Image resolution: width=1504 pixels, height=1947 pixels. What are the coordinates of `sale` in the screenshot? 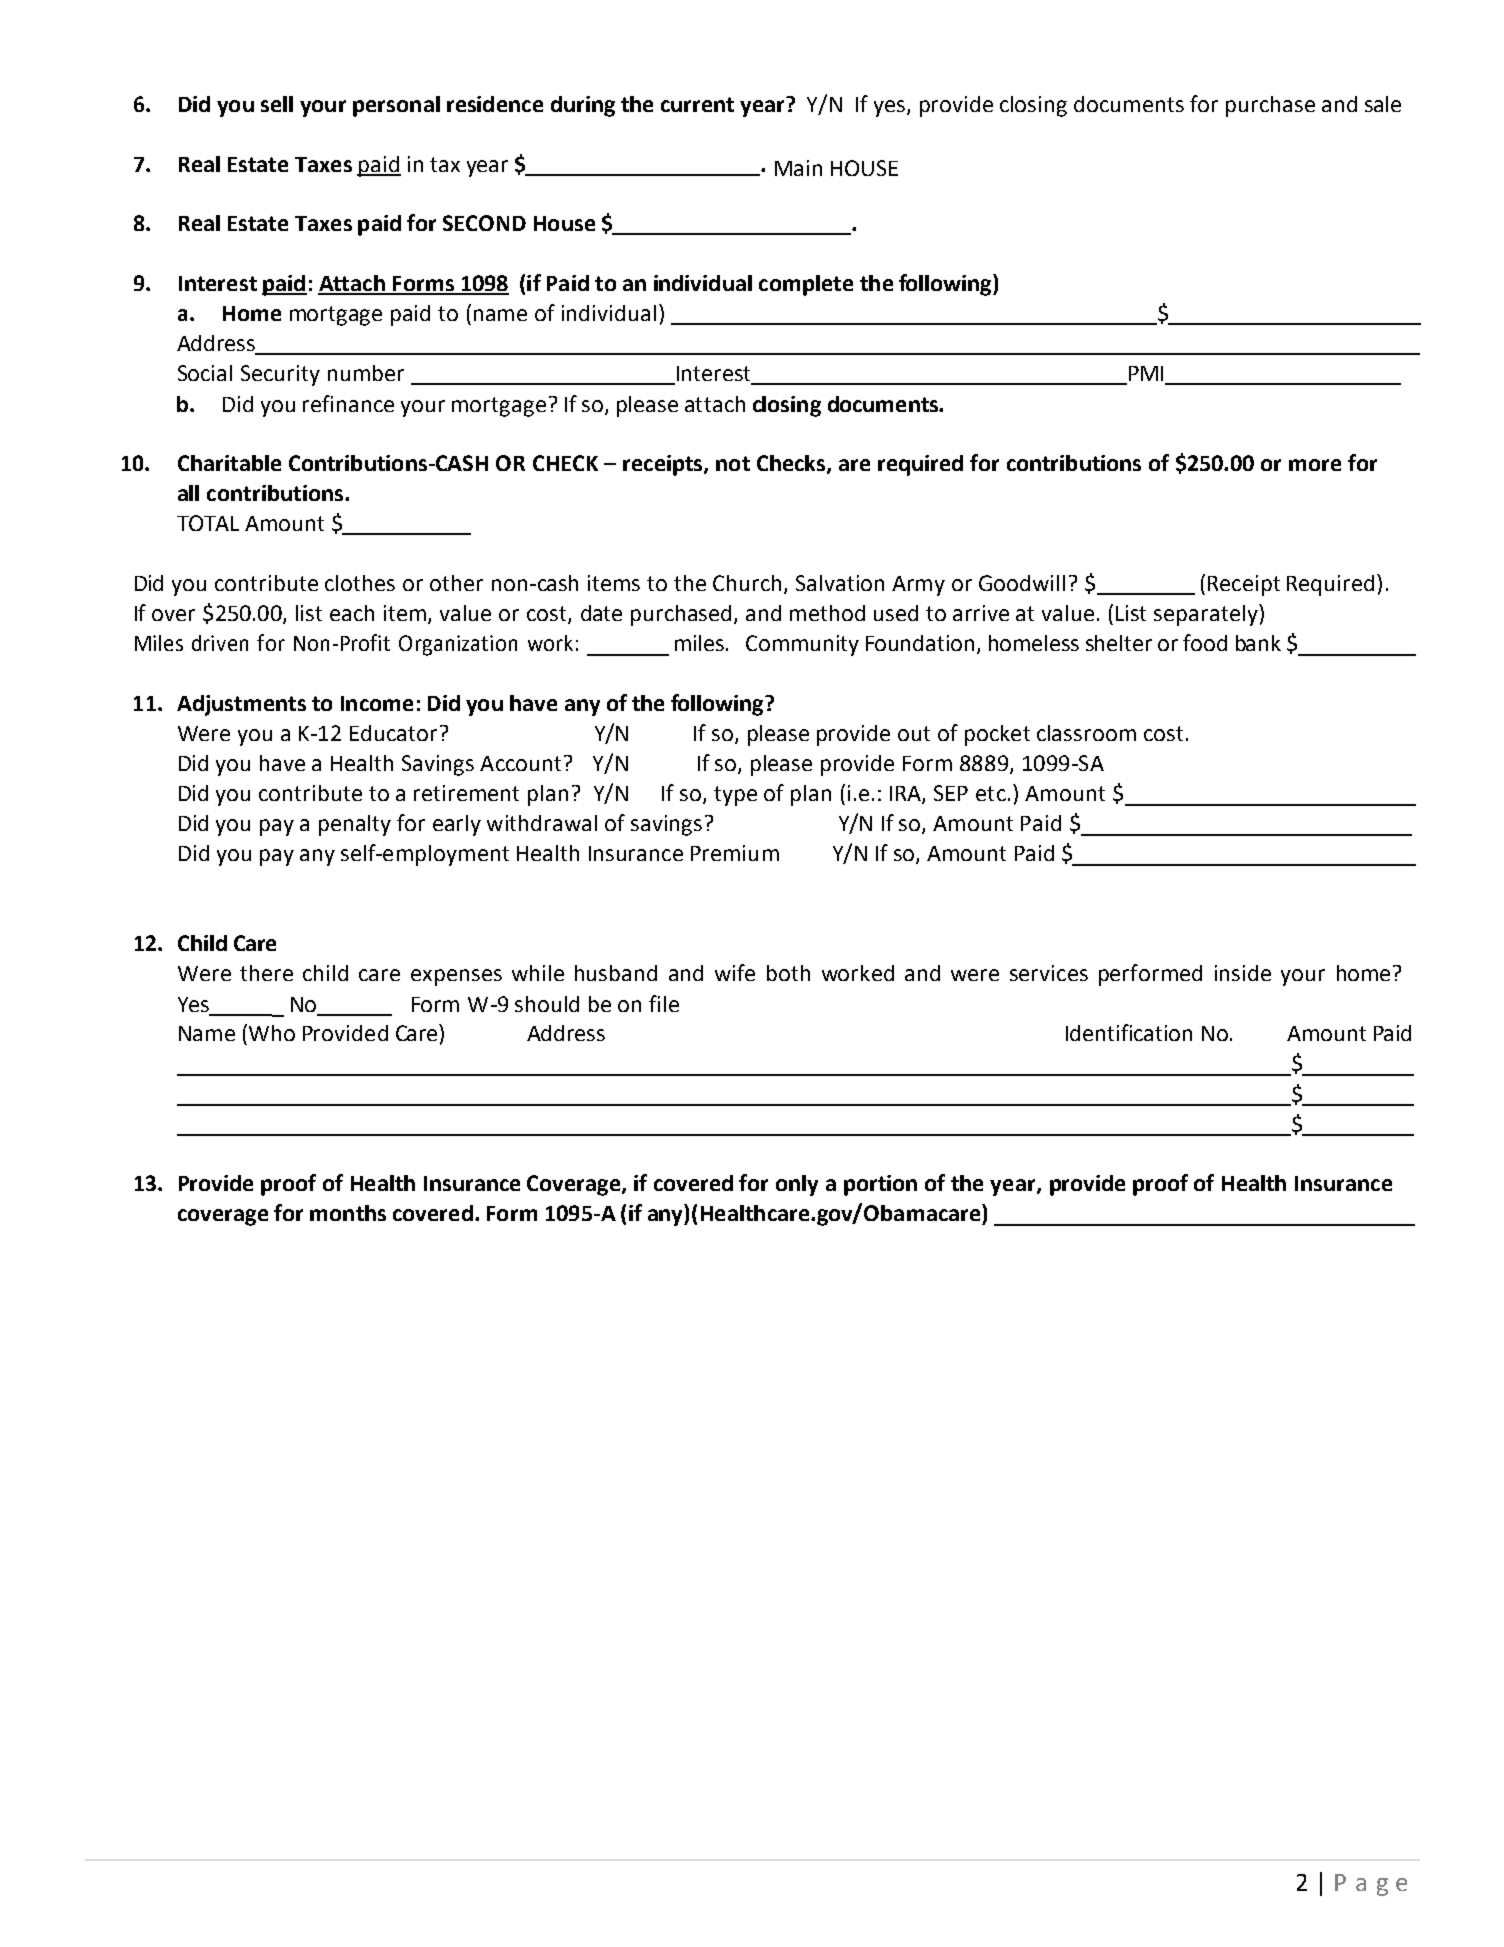 It's located at (1383, 104).
